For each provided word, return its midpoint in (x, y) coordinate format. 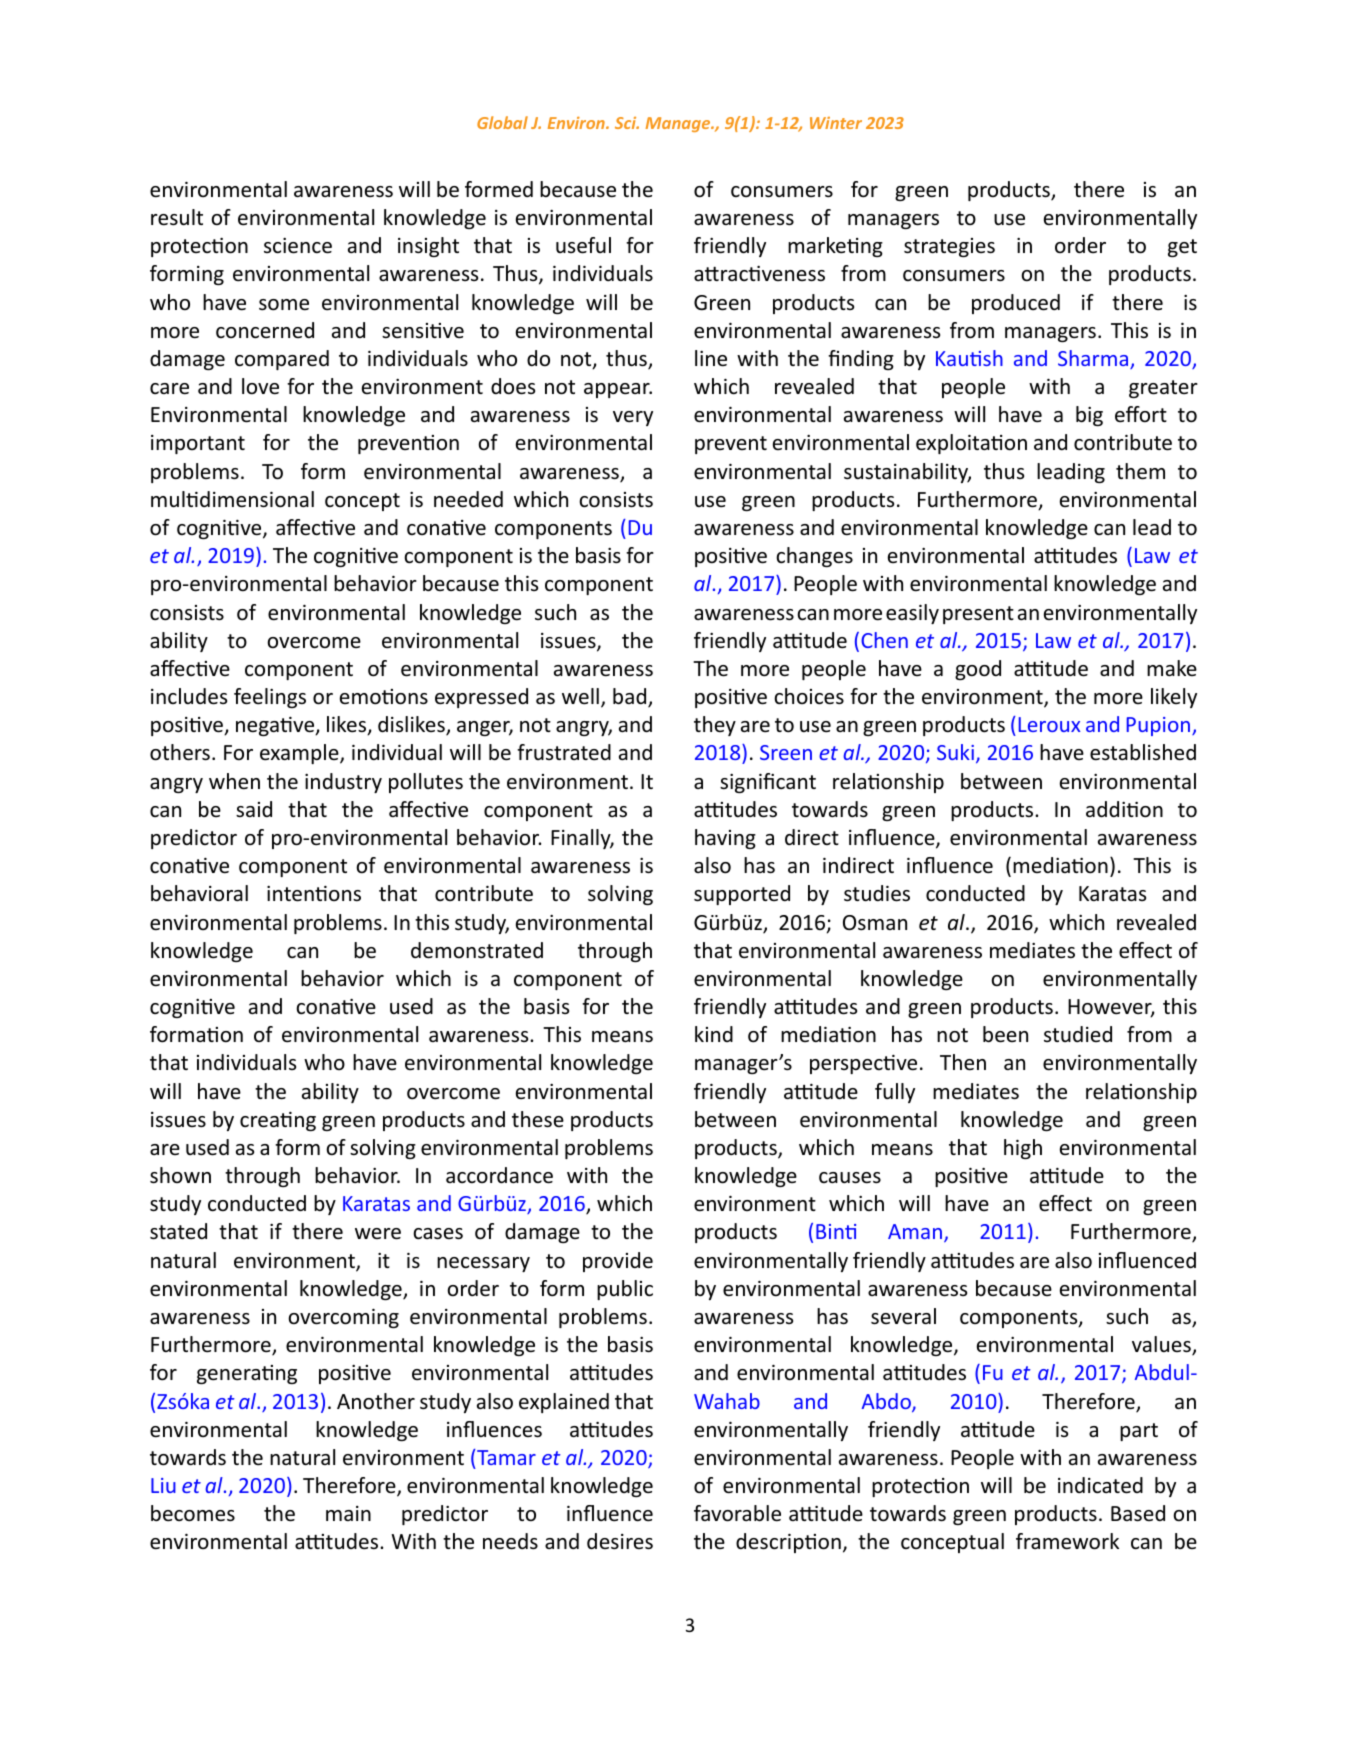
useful (583, 245)
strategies (949, 247)
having (725, 839)
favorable (737, 1513)
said (254, 809)
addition (1124, 809)
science (298, 246)
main (348, 1513)
